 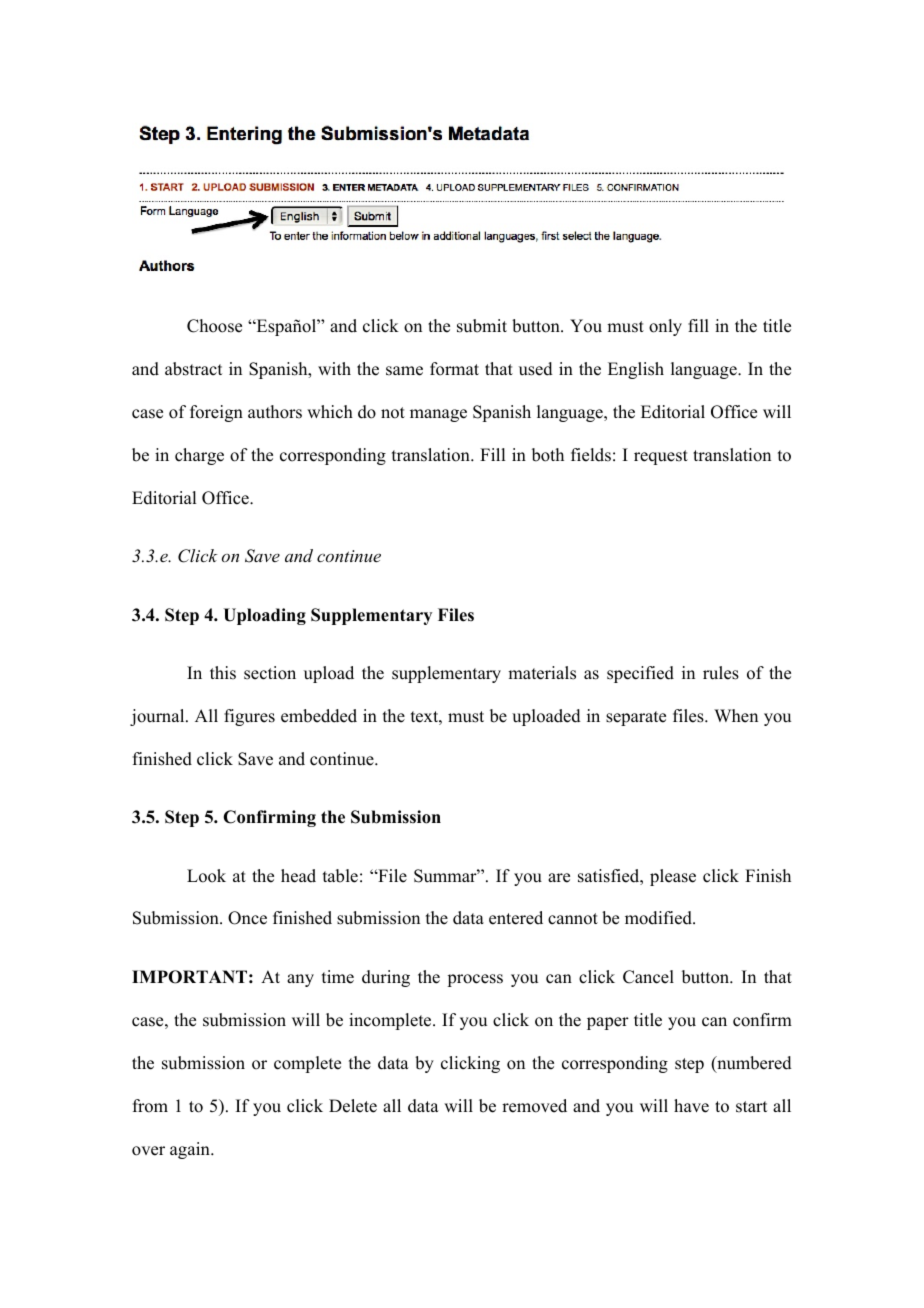 I want to click on rules, so click(x=721, y=673).
